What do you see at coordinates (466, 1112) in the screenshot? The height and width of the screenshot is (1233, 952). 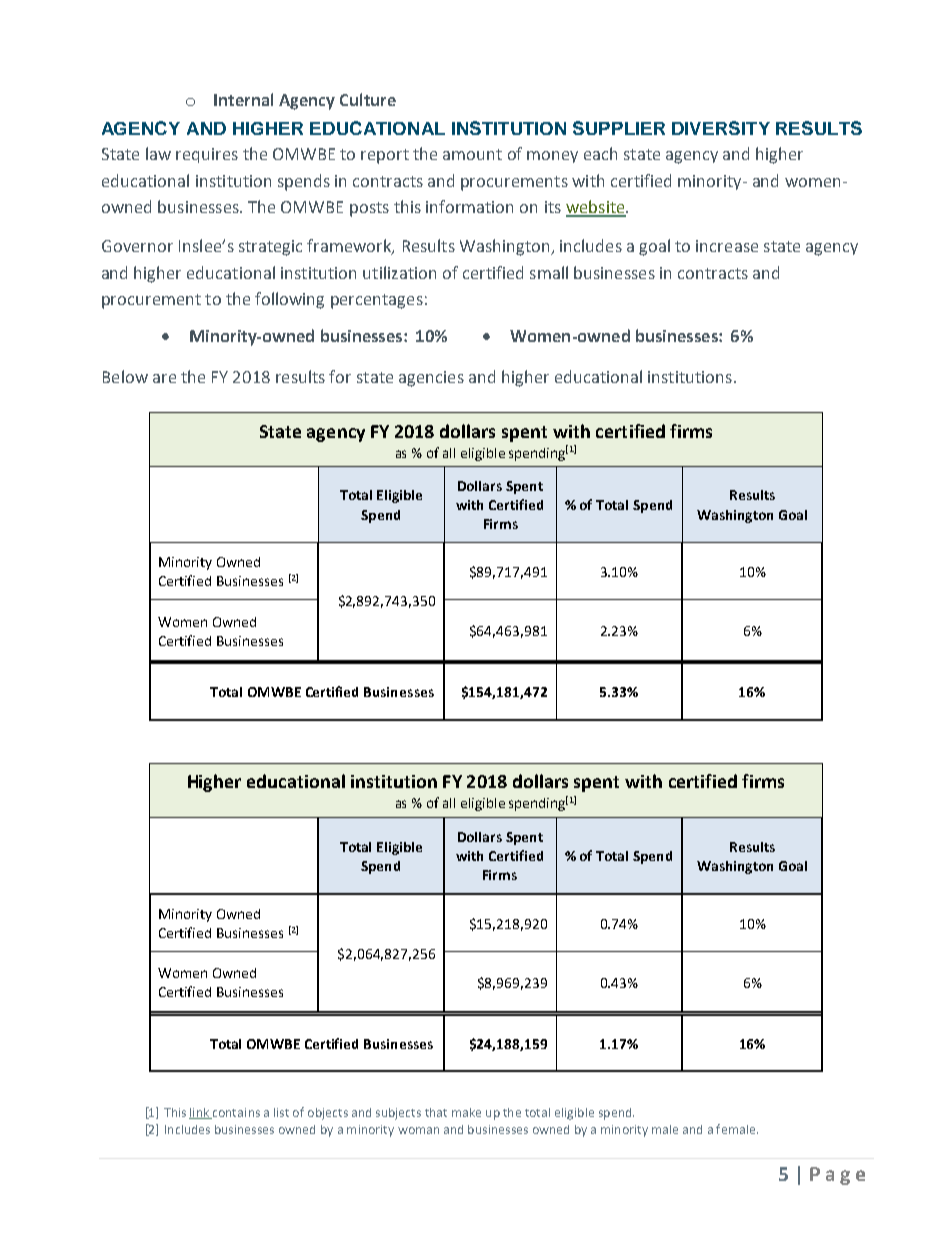 I see `make` at bounding box center [466, 1112].
